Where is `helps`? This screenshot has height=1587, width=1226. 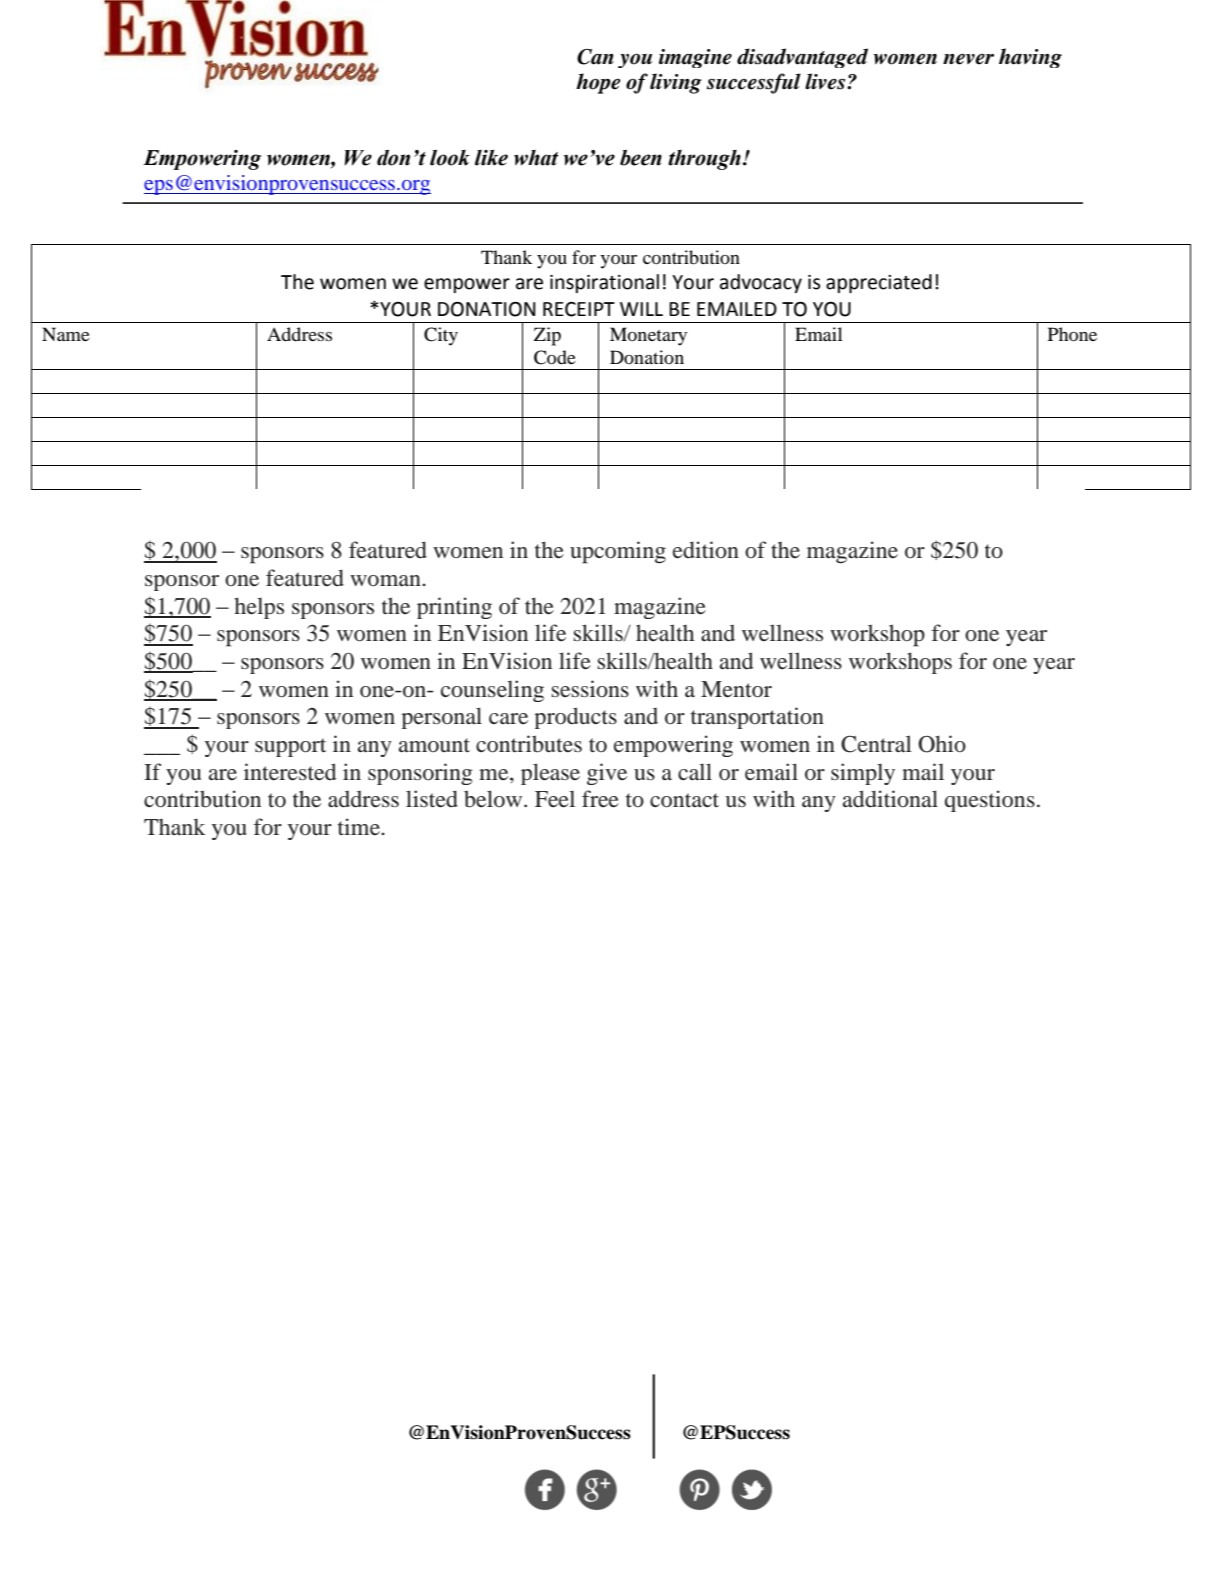
helps is located at coordinates (259, 608).
